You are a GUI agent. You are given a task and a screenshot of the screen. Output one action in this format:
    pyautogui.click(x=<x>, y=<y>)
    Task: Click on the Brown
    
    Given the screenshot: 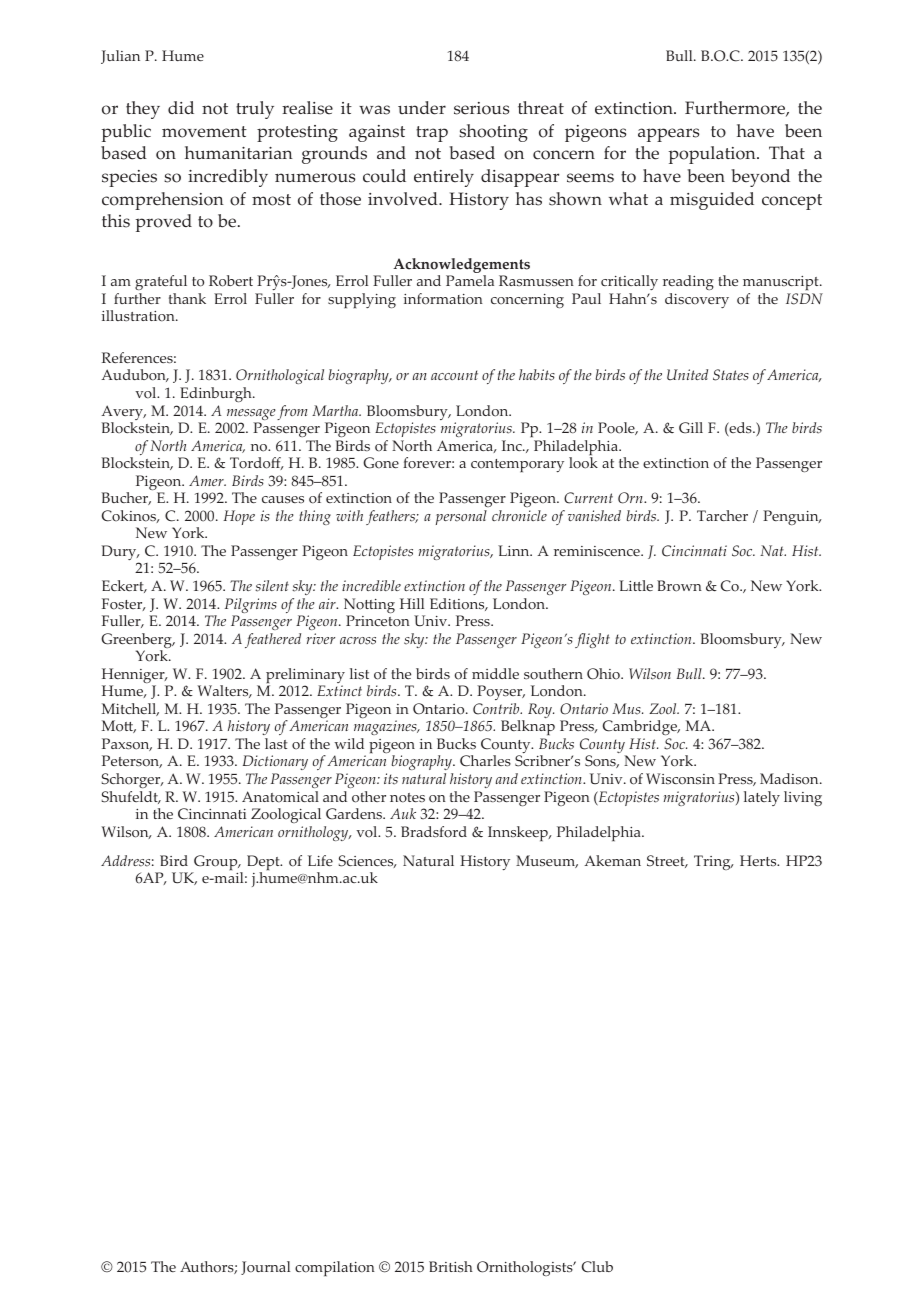 What is the action you would take?
    pyautogui.click(x=679, y=586)
